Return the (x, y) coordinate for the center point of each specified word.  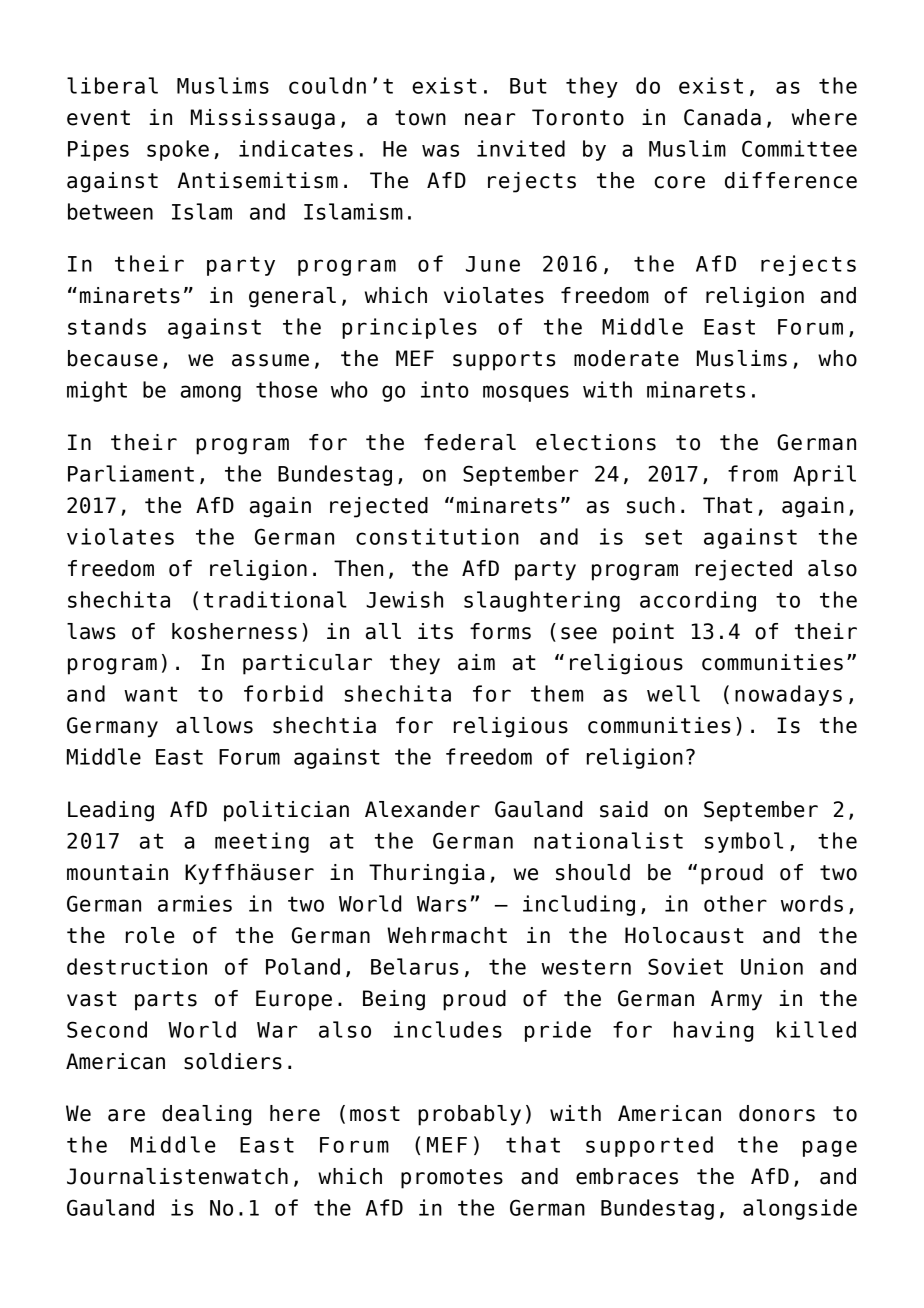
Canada (722, 117)
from (753, 473)
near (490, 119)
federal (470, 442)
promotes (452, 1179)
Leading (111, 811)
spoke (178, 150)
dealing (206, 1115)
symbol (744, 842)
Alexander (422, 809)
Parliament (131, 473)
